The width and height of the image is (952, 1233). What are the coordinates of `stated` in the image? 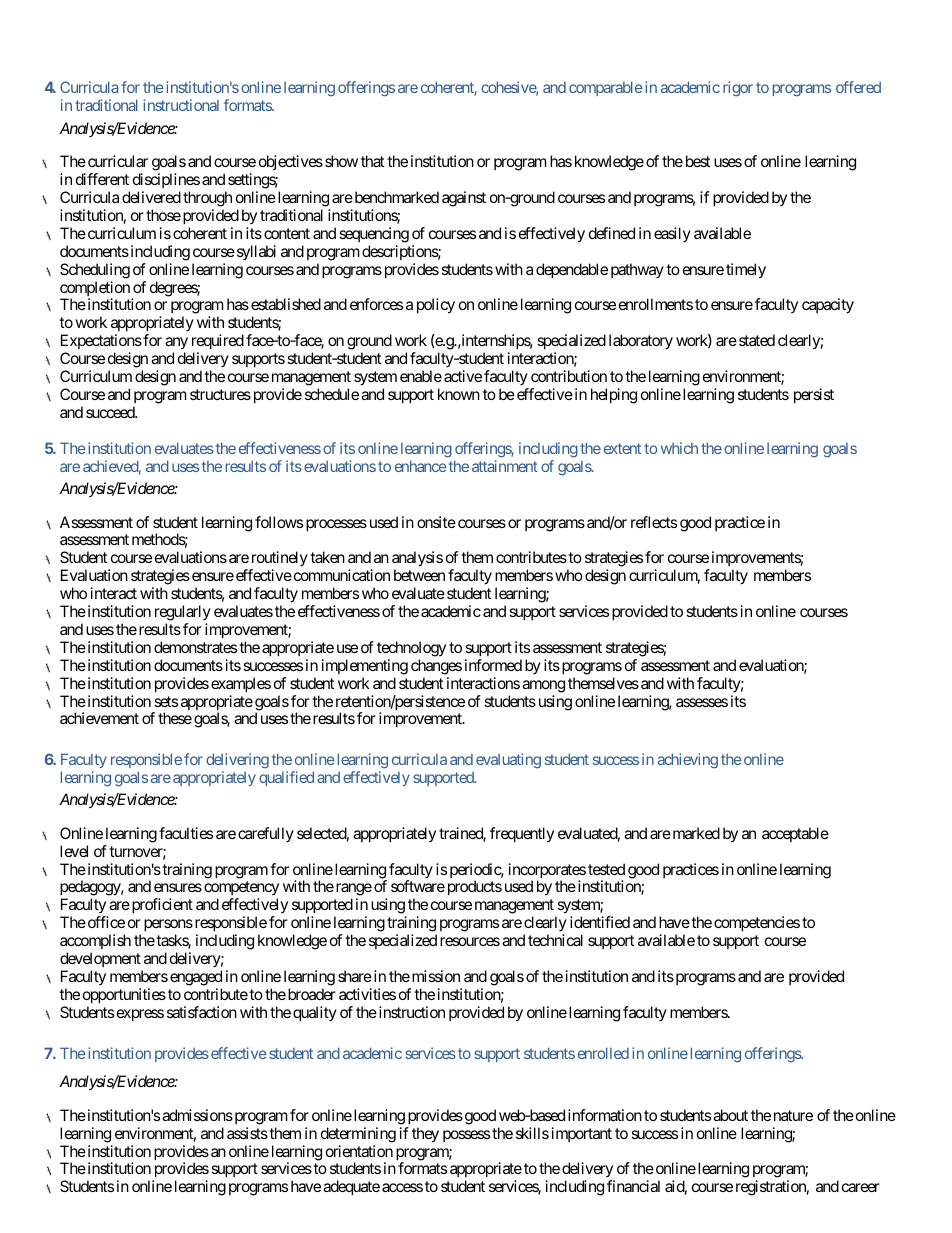 It's located at (757, 340).
